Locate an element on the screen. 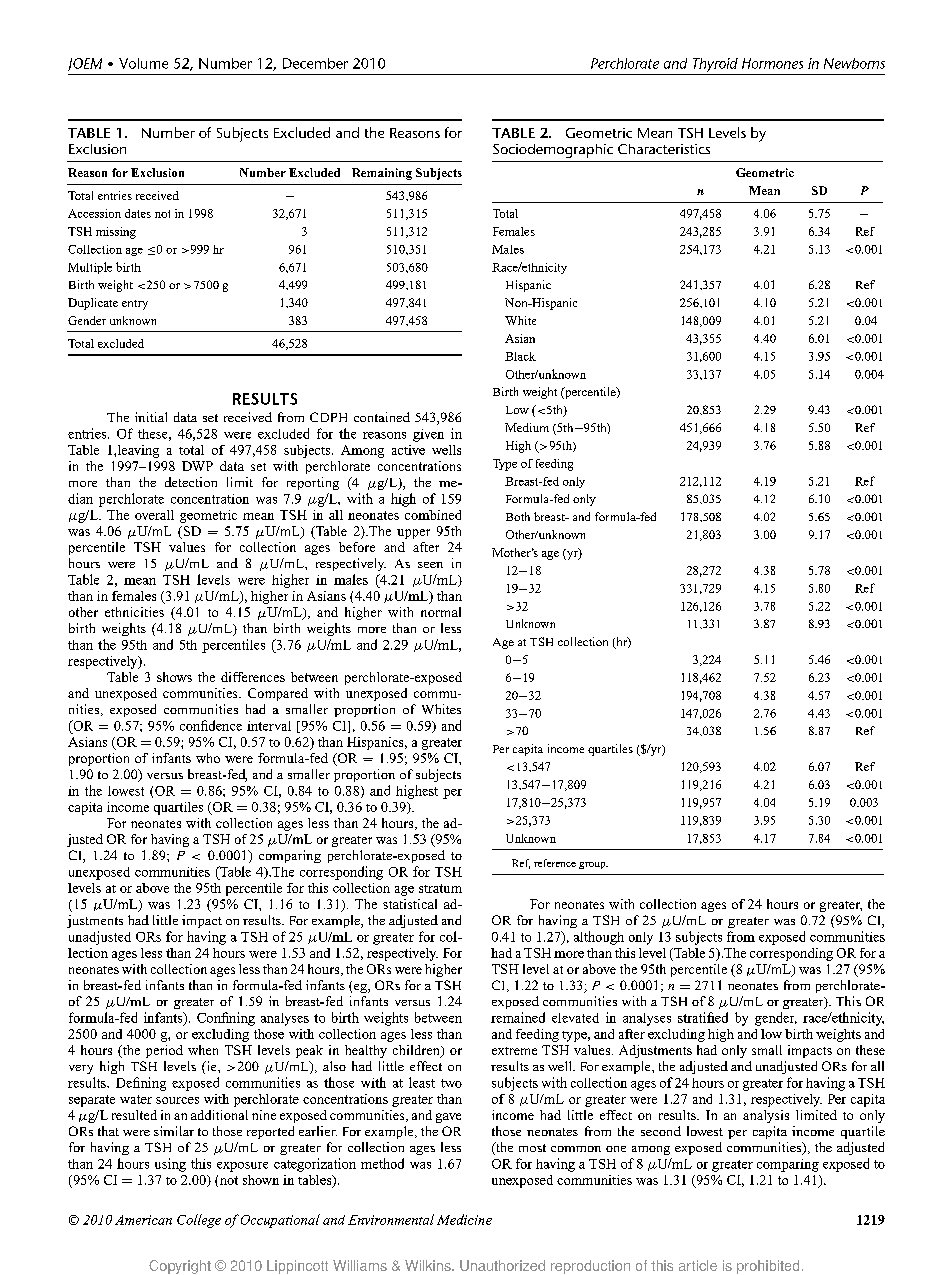 This screenshot has width=952, height=1275. group is located at coordinates (593, 865).
